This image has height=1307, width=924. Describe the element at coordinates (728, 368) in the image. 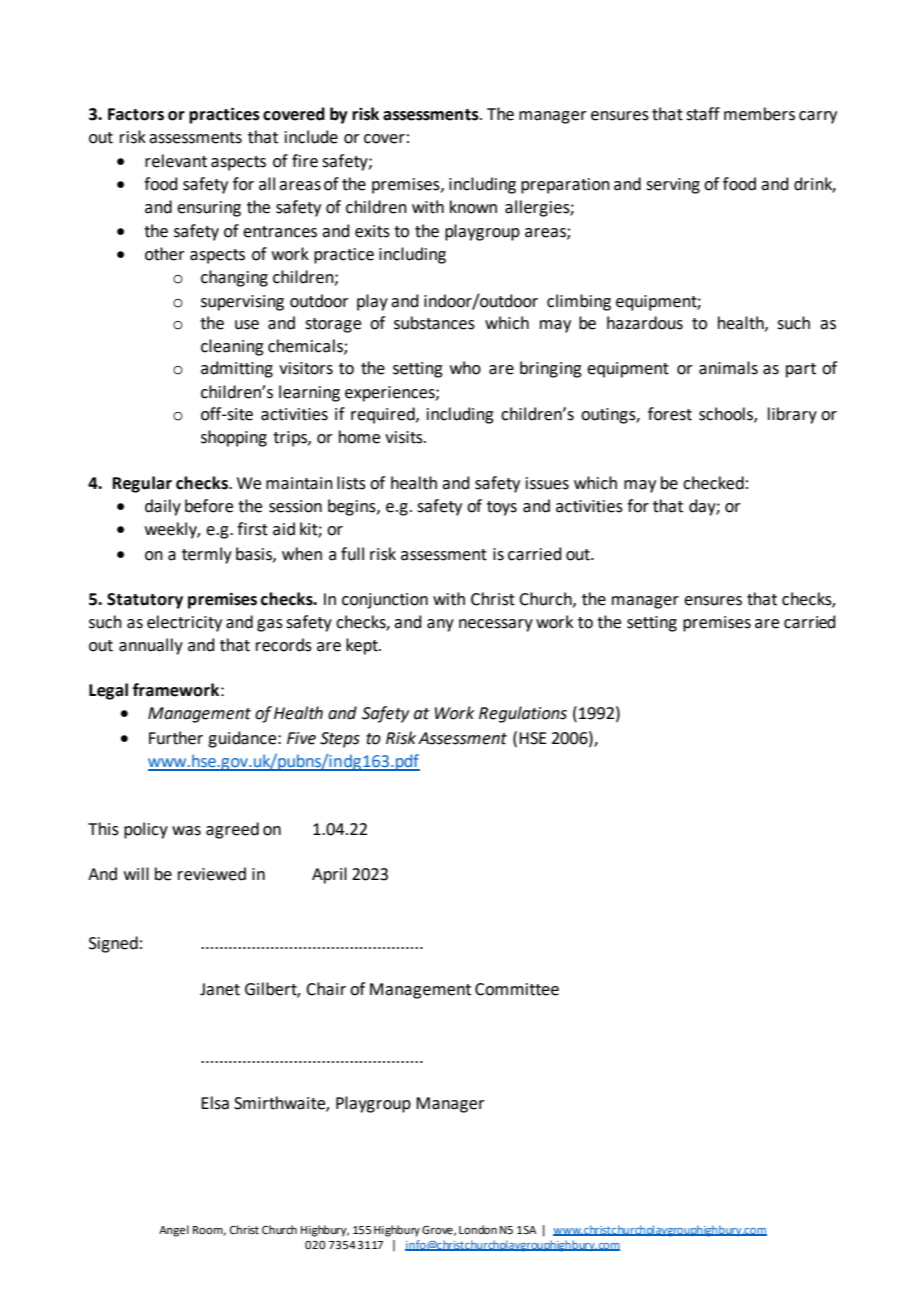

I see `animals` at that location.
